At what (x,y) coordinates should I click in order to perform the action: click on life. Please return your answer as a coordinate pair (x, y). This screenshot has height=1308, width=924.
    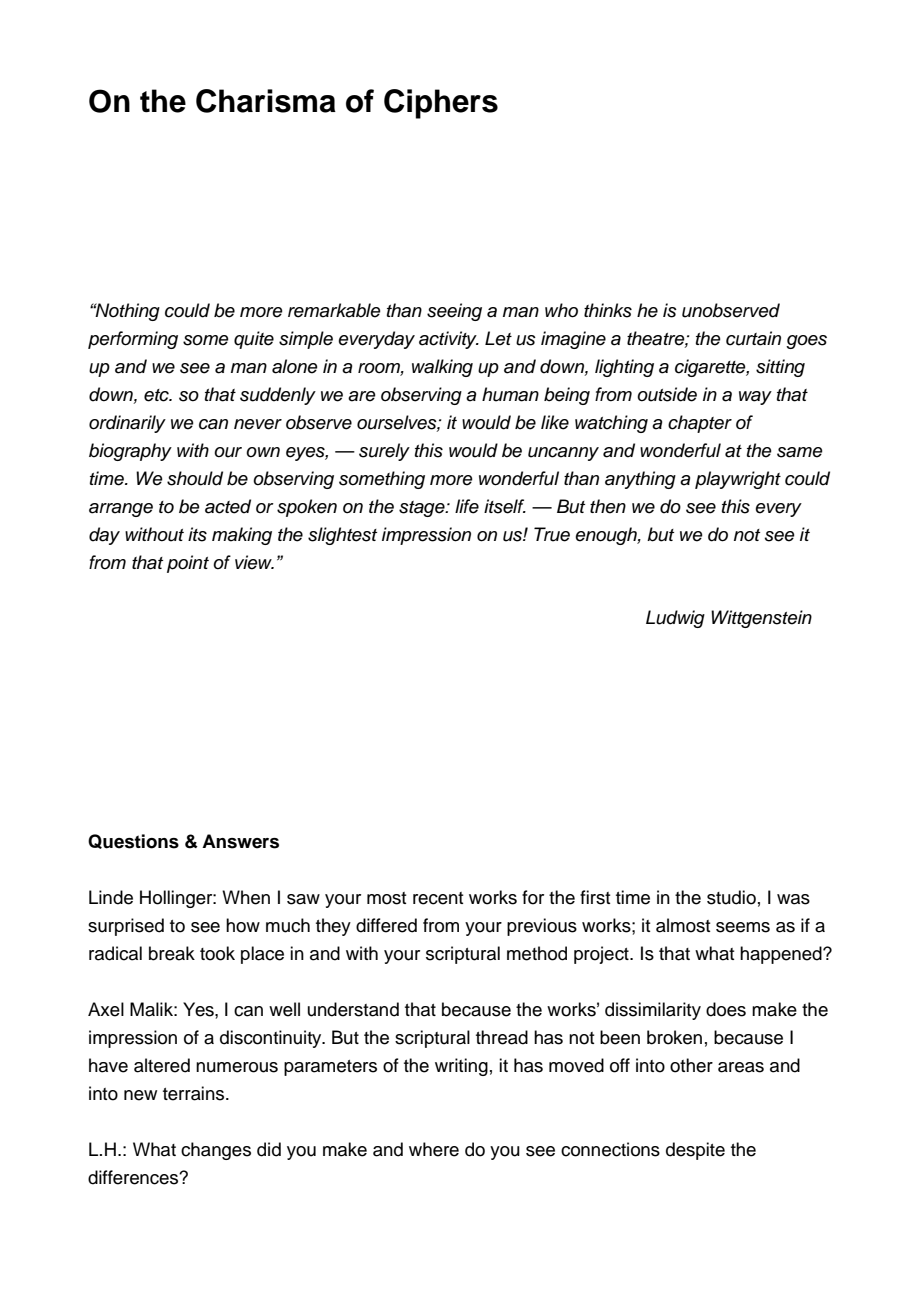
    Looking at the image, I should click on (467, 506).
